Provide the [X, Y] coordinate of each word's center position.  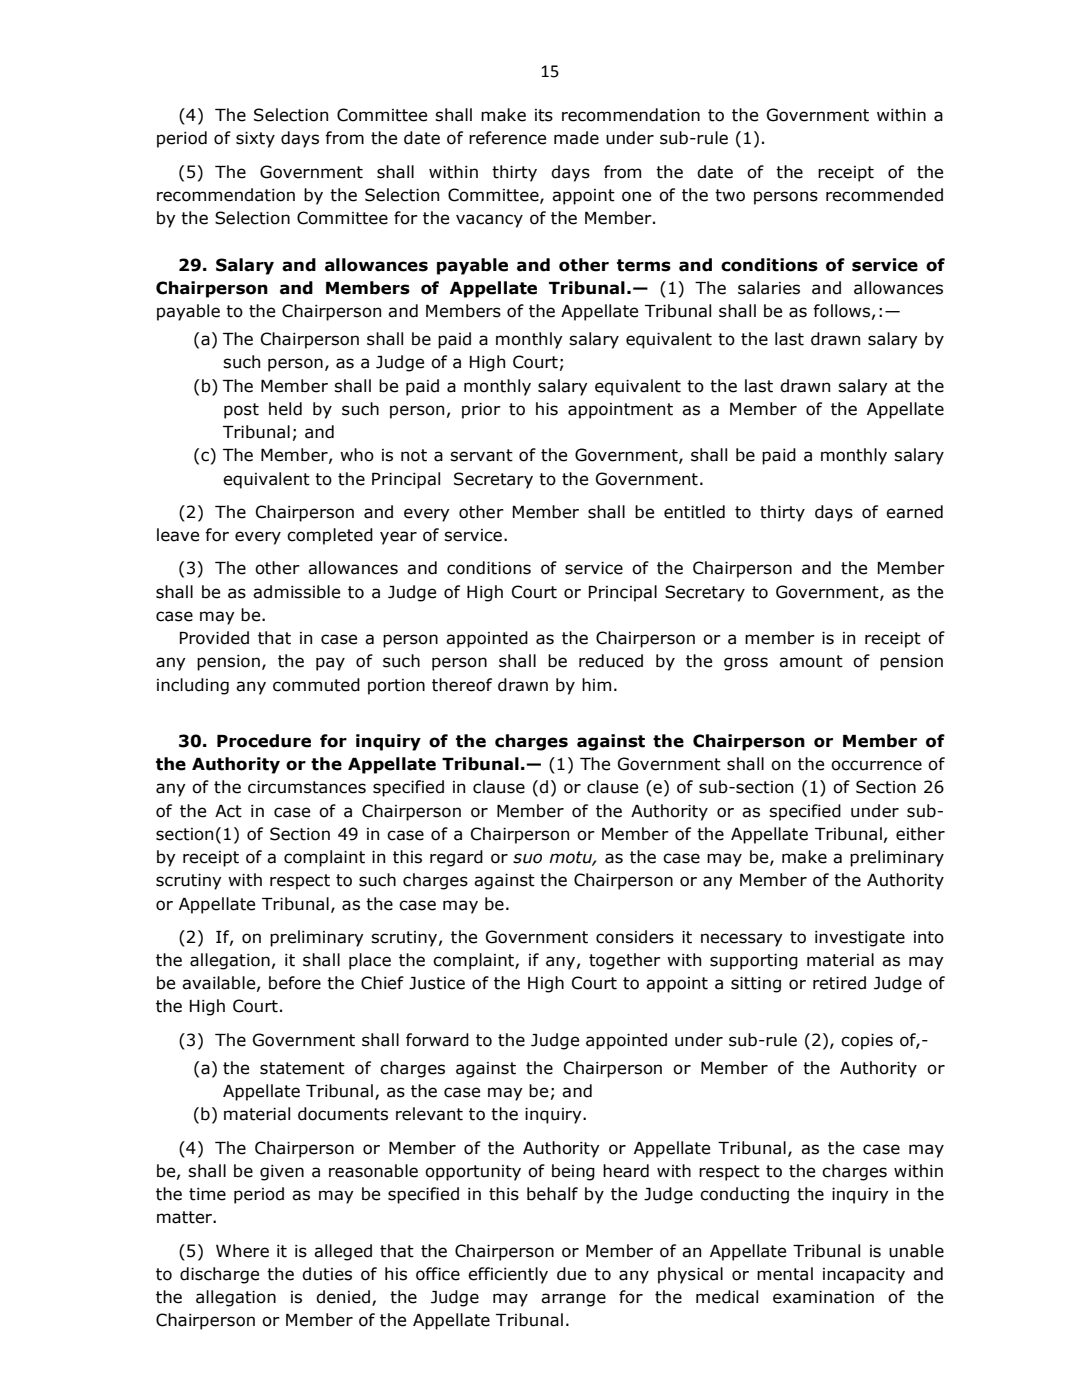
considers [635, 937]
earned [914, 512]
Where [242, 1251]
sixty [255, 140]
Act [228, 811]
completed [330, 536]
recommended [884, 195]
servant [481, 455]
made [576, 138]
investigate [860, 939]
